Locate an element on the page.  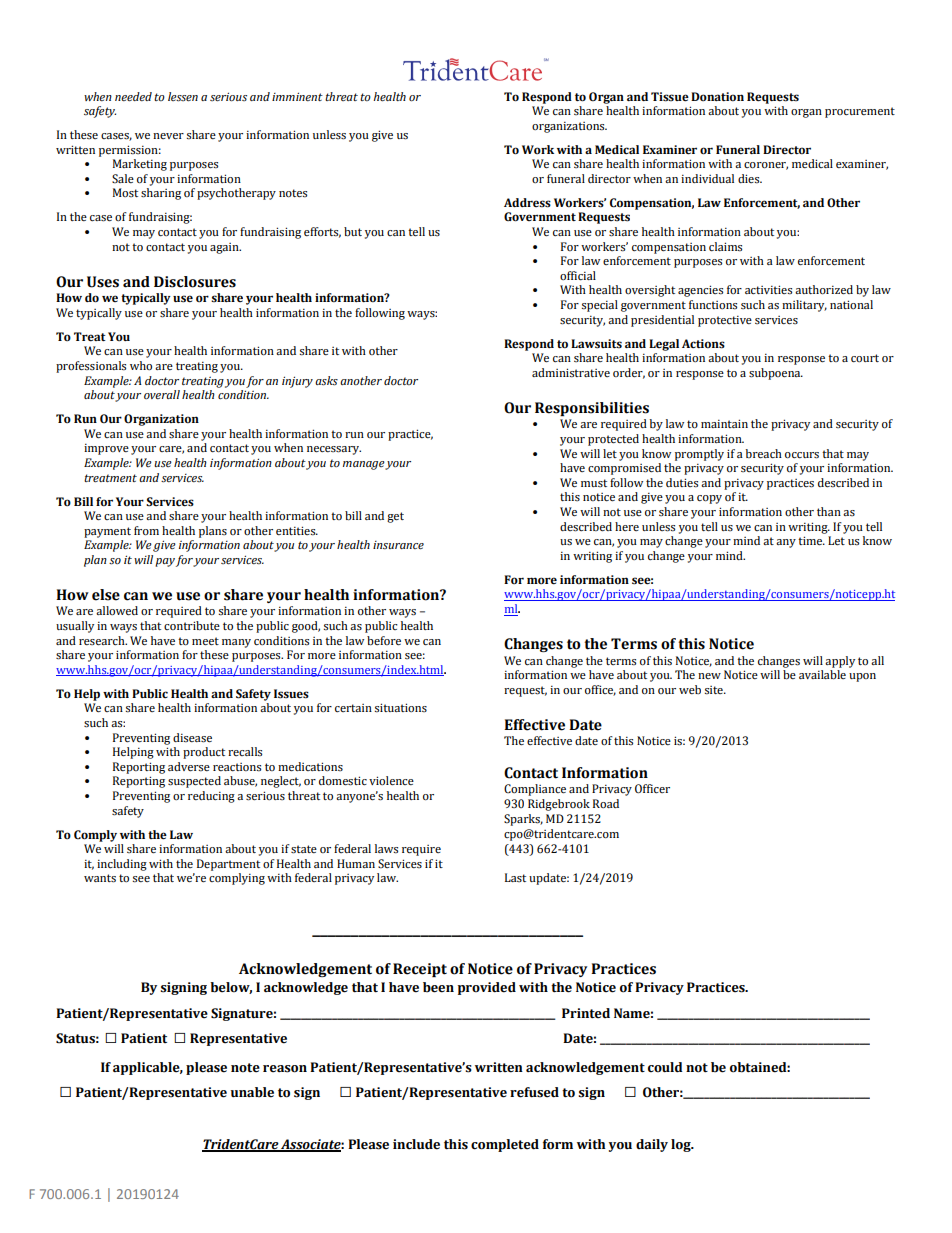
before is located at coordinates (384, 641).
